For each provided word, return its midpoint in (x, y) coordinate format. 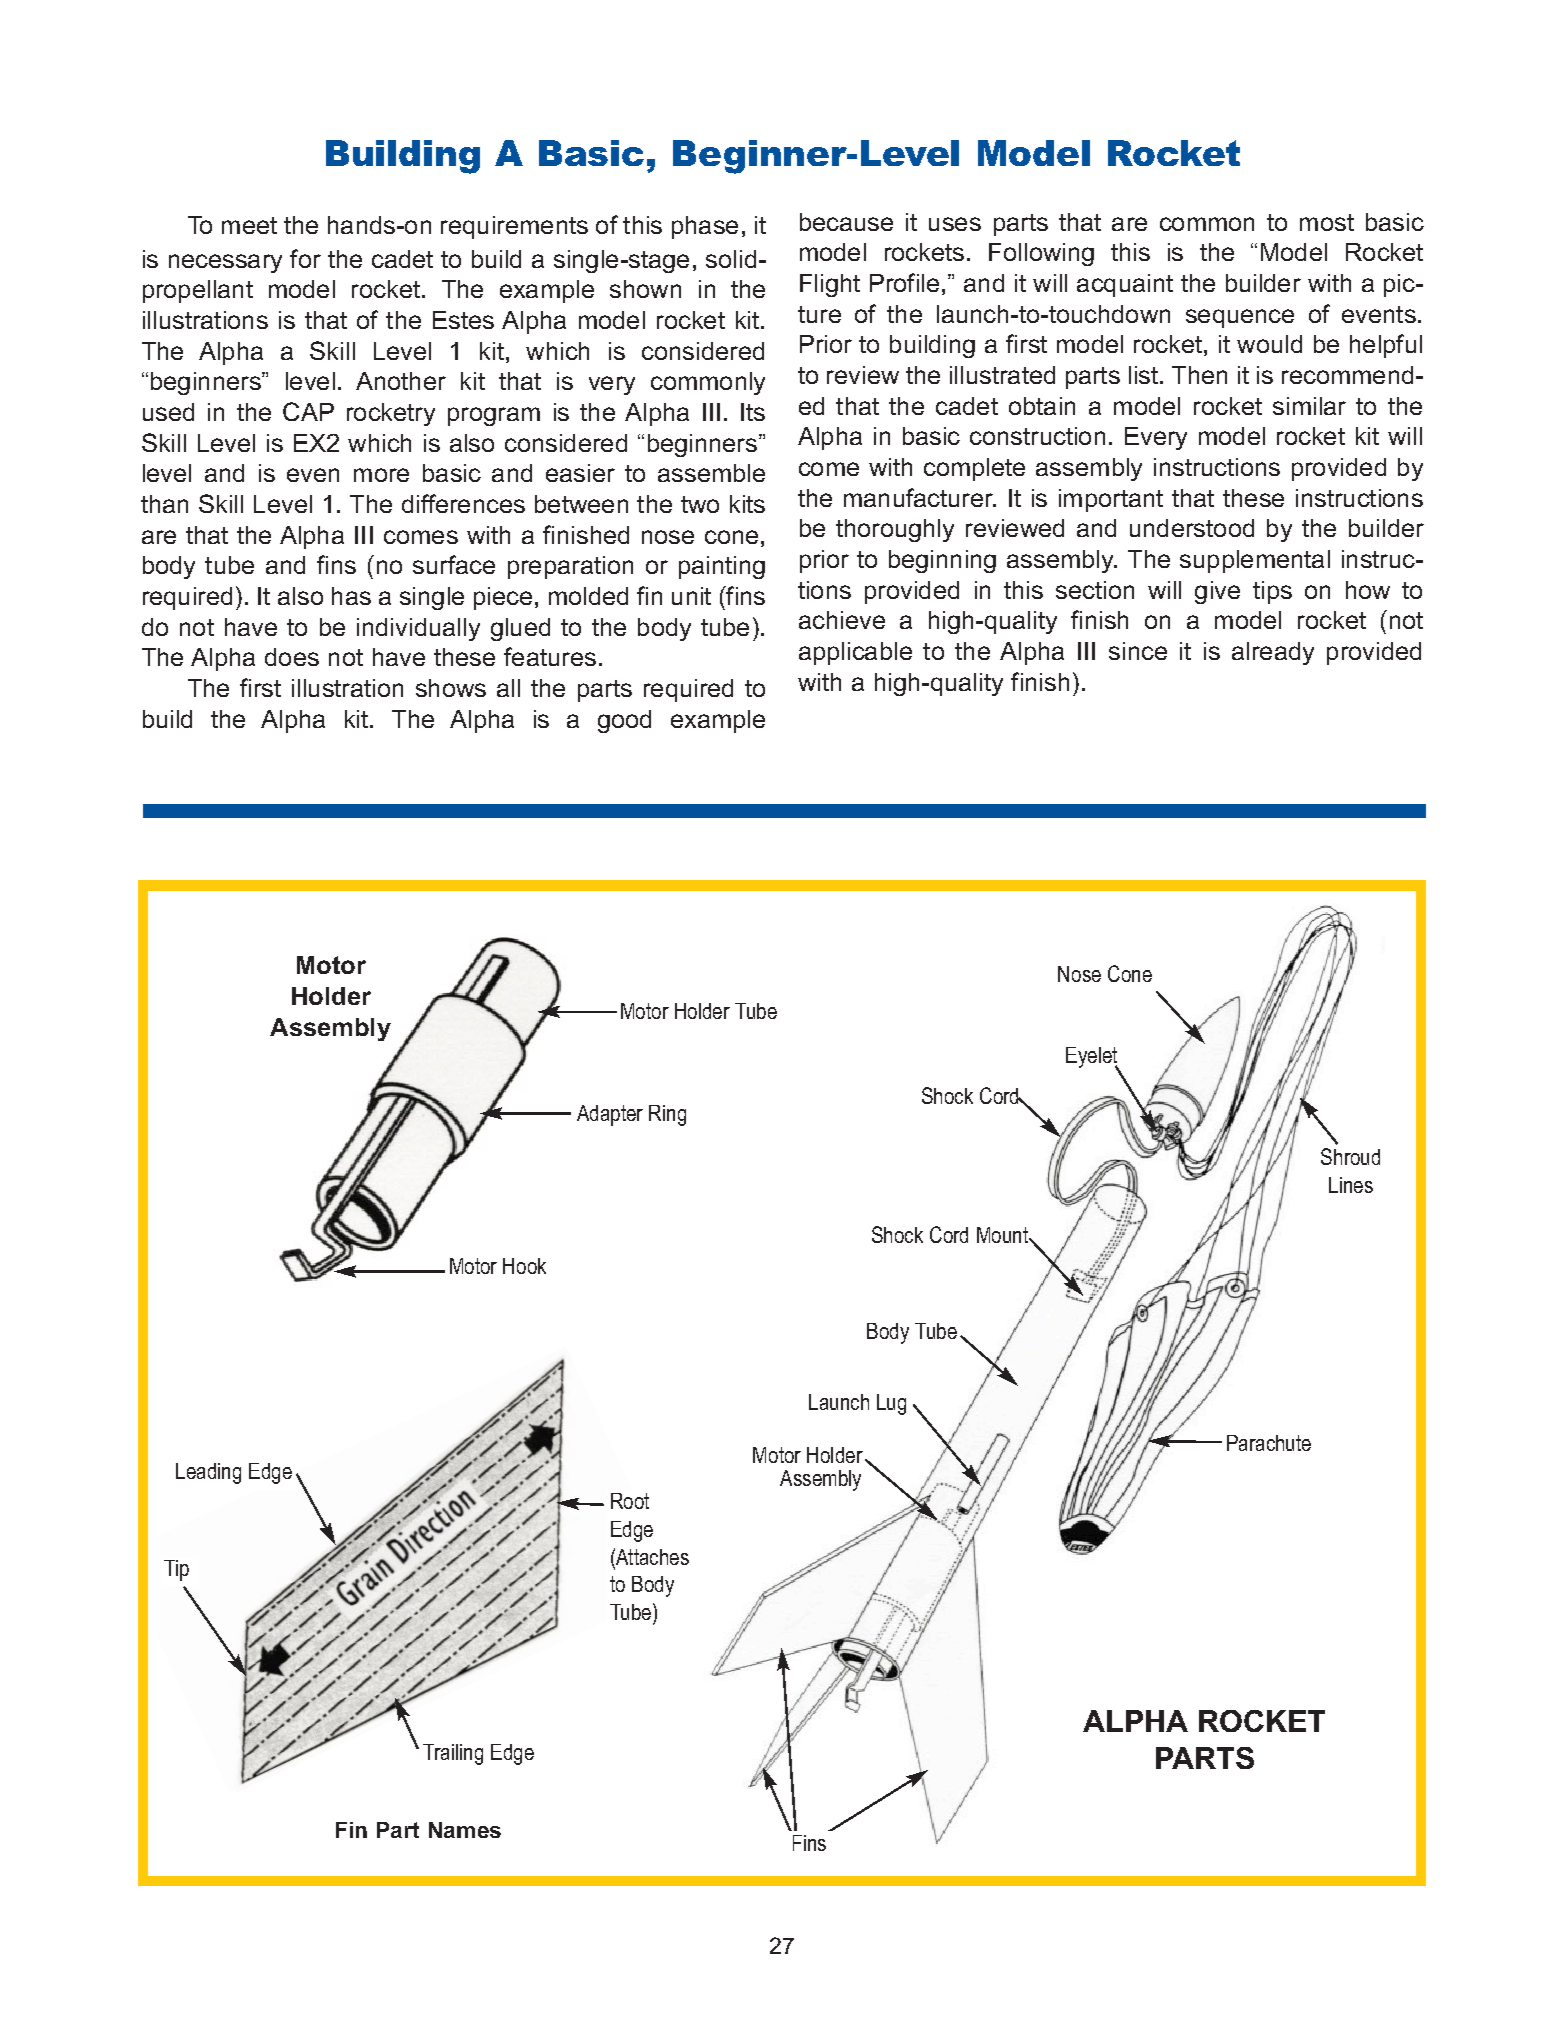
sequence (1240, 318)
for (305, 258)
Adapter (610, 1115)
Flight (830, 285)
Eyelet (1092, 1058)
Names (465, 1830)
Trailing (453, 1754)
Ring (667, 1115)
